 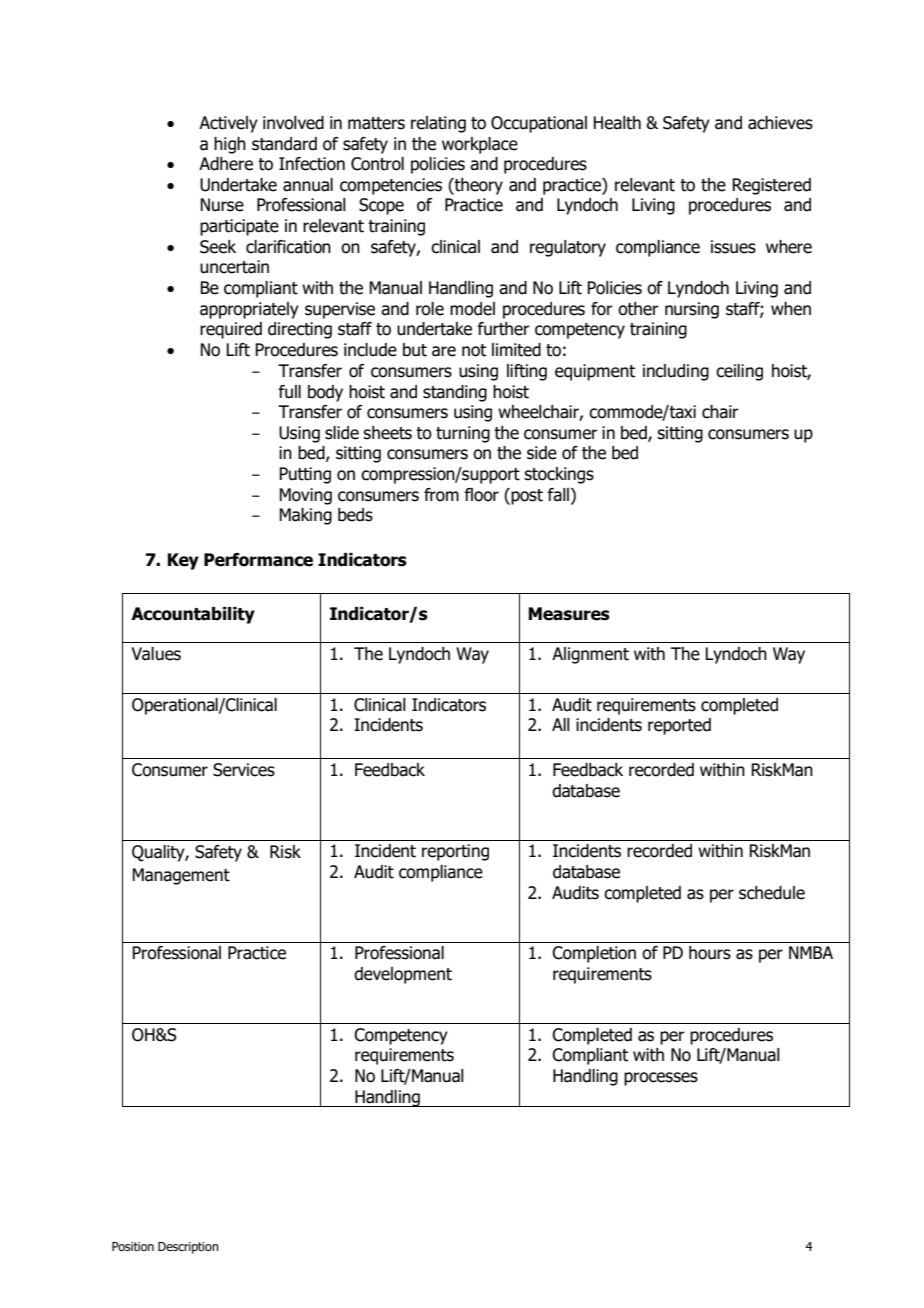 What do you see at coordinates (481, 495) in the page?
I see `floor` at bounding box center [481, 495].
